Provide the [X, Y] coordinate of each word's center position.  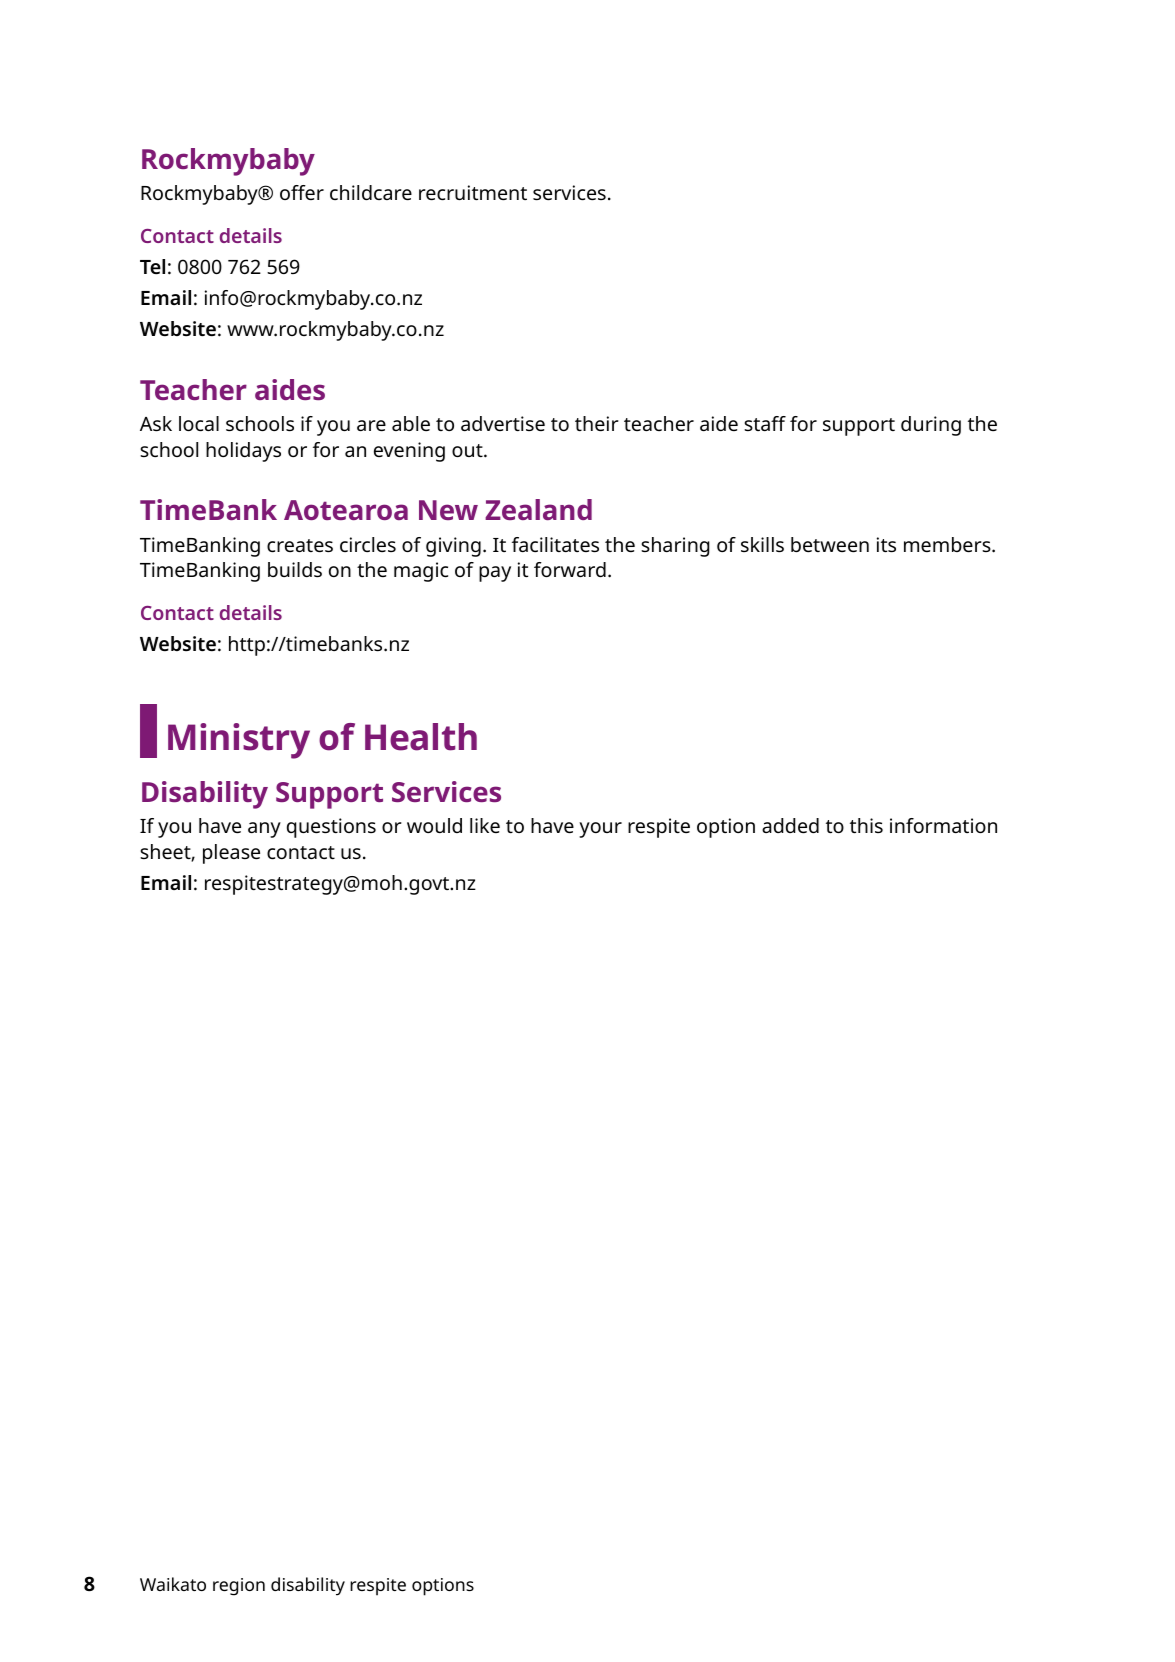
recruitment [473, 192]
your [600, 830]
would [434, 825]
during [931, 426]
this [866, 825]
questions [331, 828]
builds [295, 569]
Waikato [173, 1584]
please [231, 854]
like [485, 825]
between [830, 544]
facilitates [555, 544]
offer [302, 192]
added [790, 825]
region [239, 1587]
